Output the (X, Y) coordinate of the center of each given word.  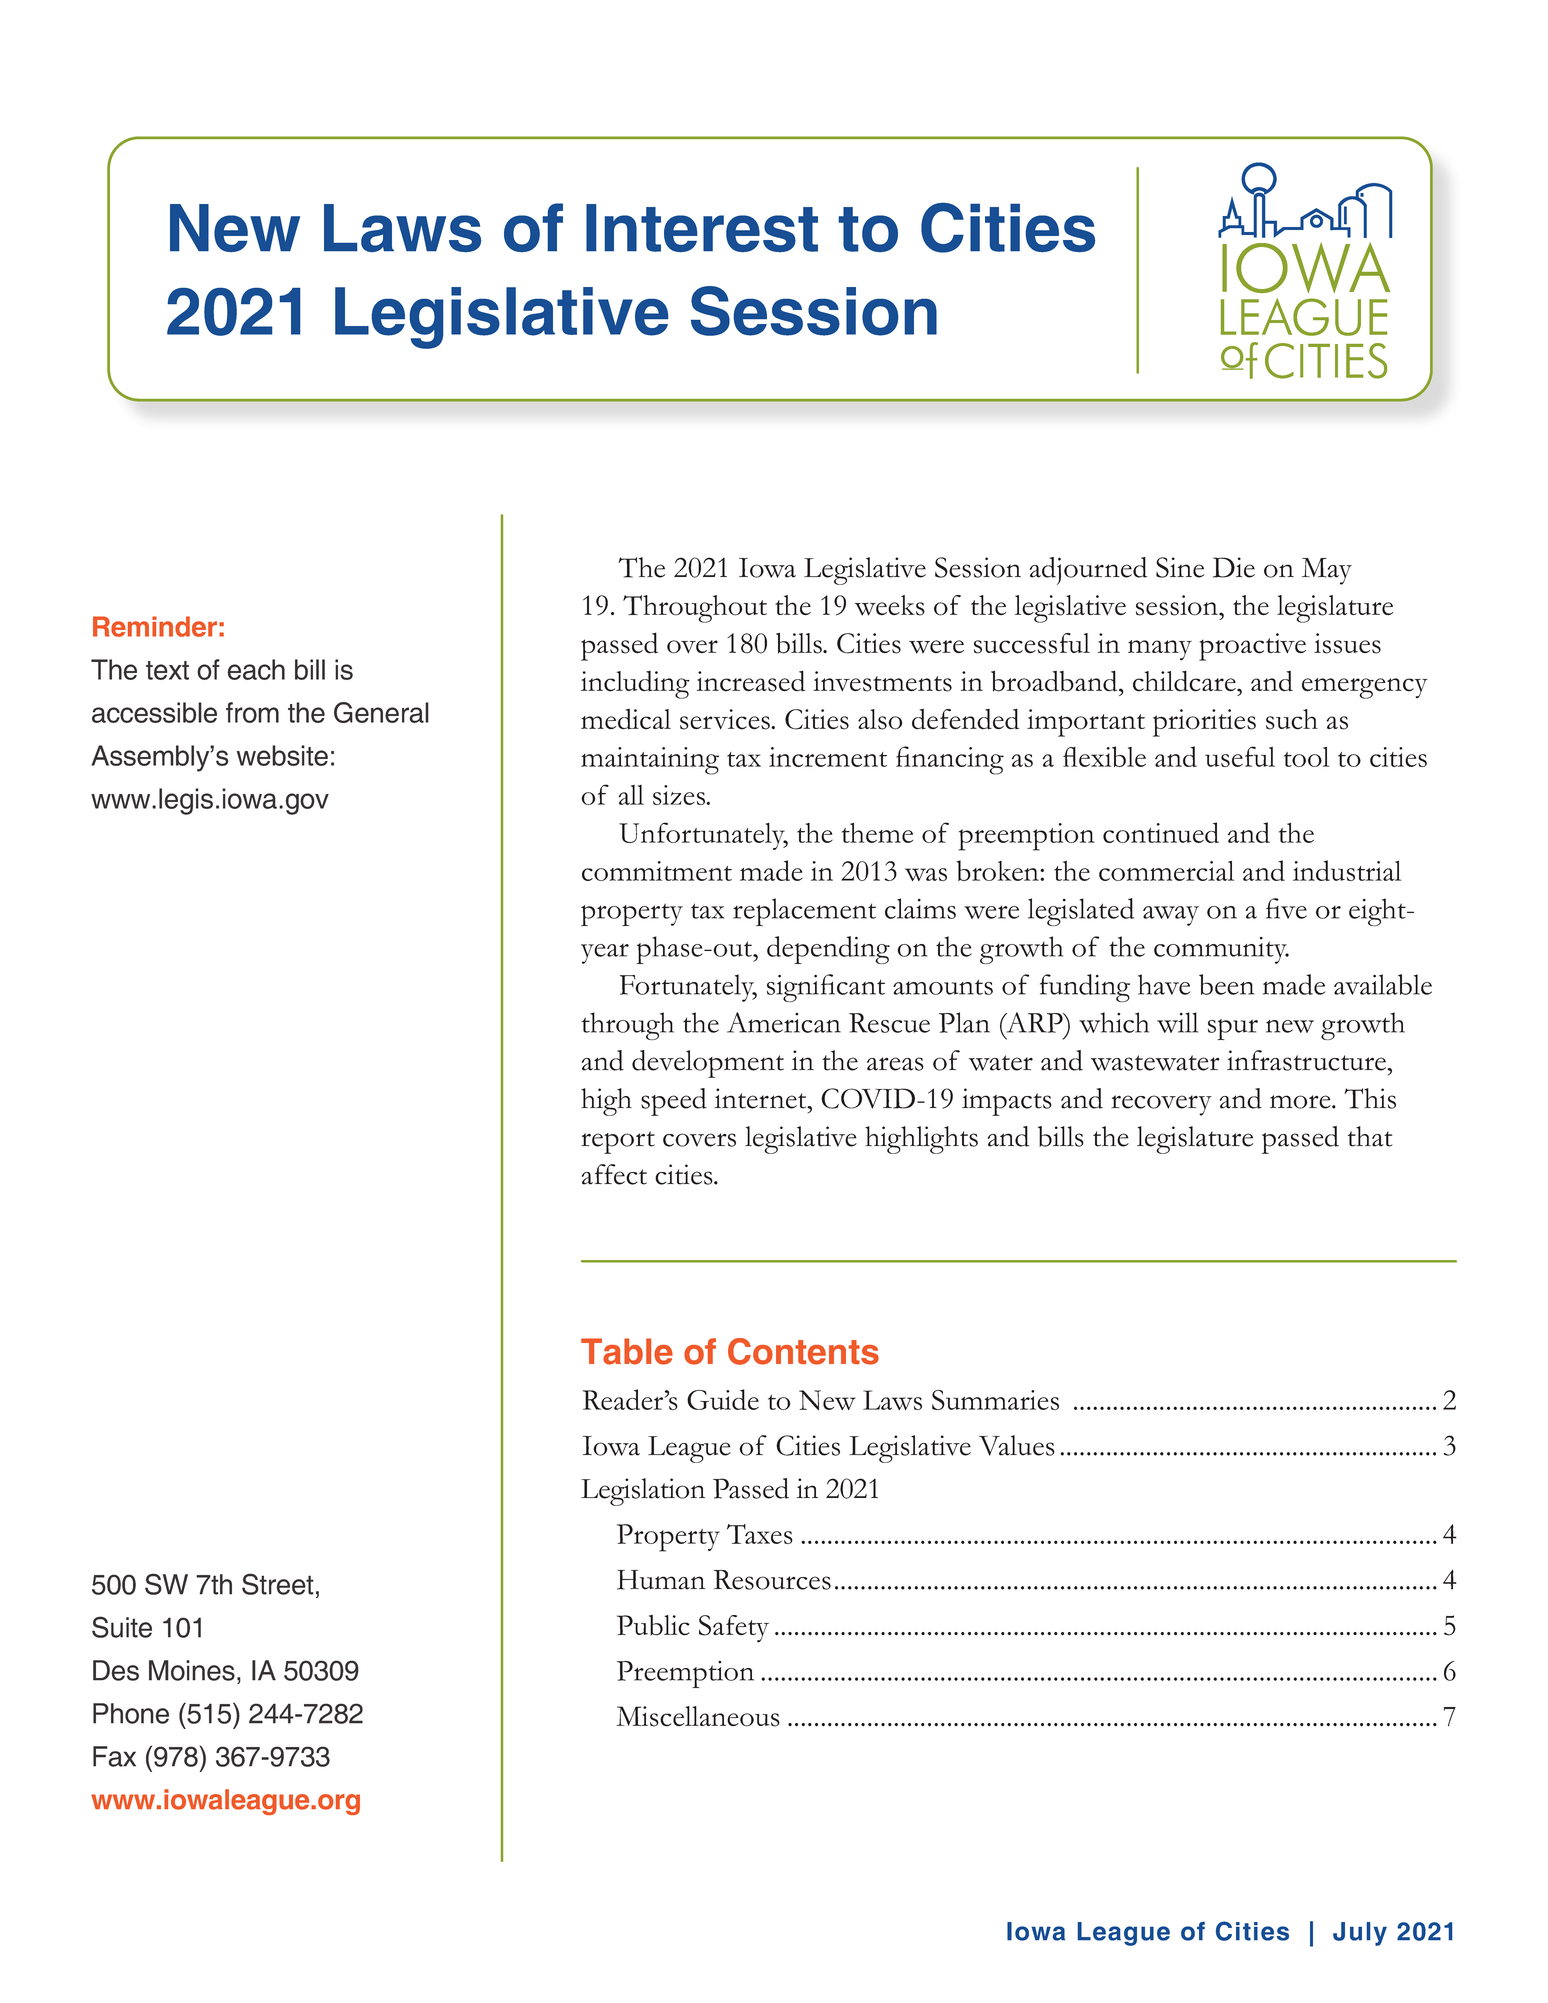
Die (1234, 567)
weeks (890, 605)
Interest (702, 228)
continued (1161, 832)
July (1360, 1934)
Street (278, 1584)
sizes (680, 795)
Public (653, 1625)
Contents (803, 1351)
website (282, 755)
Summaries (995, 1400)
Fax (114, 1756)
